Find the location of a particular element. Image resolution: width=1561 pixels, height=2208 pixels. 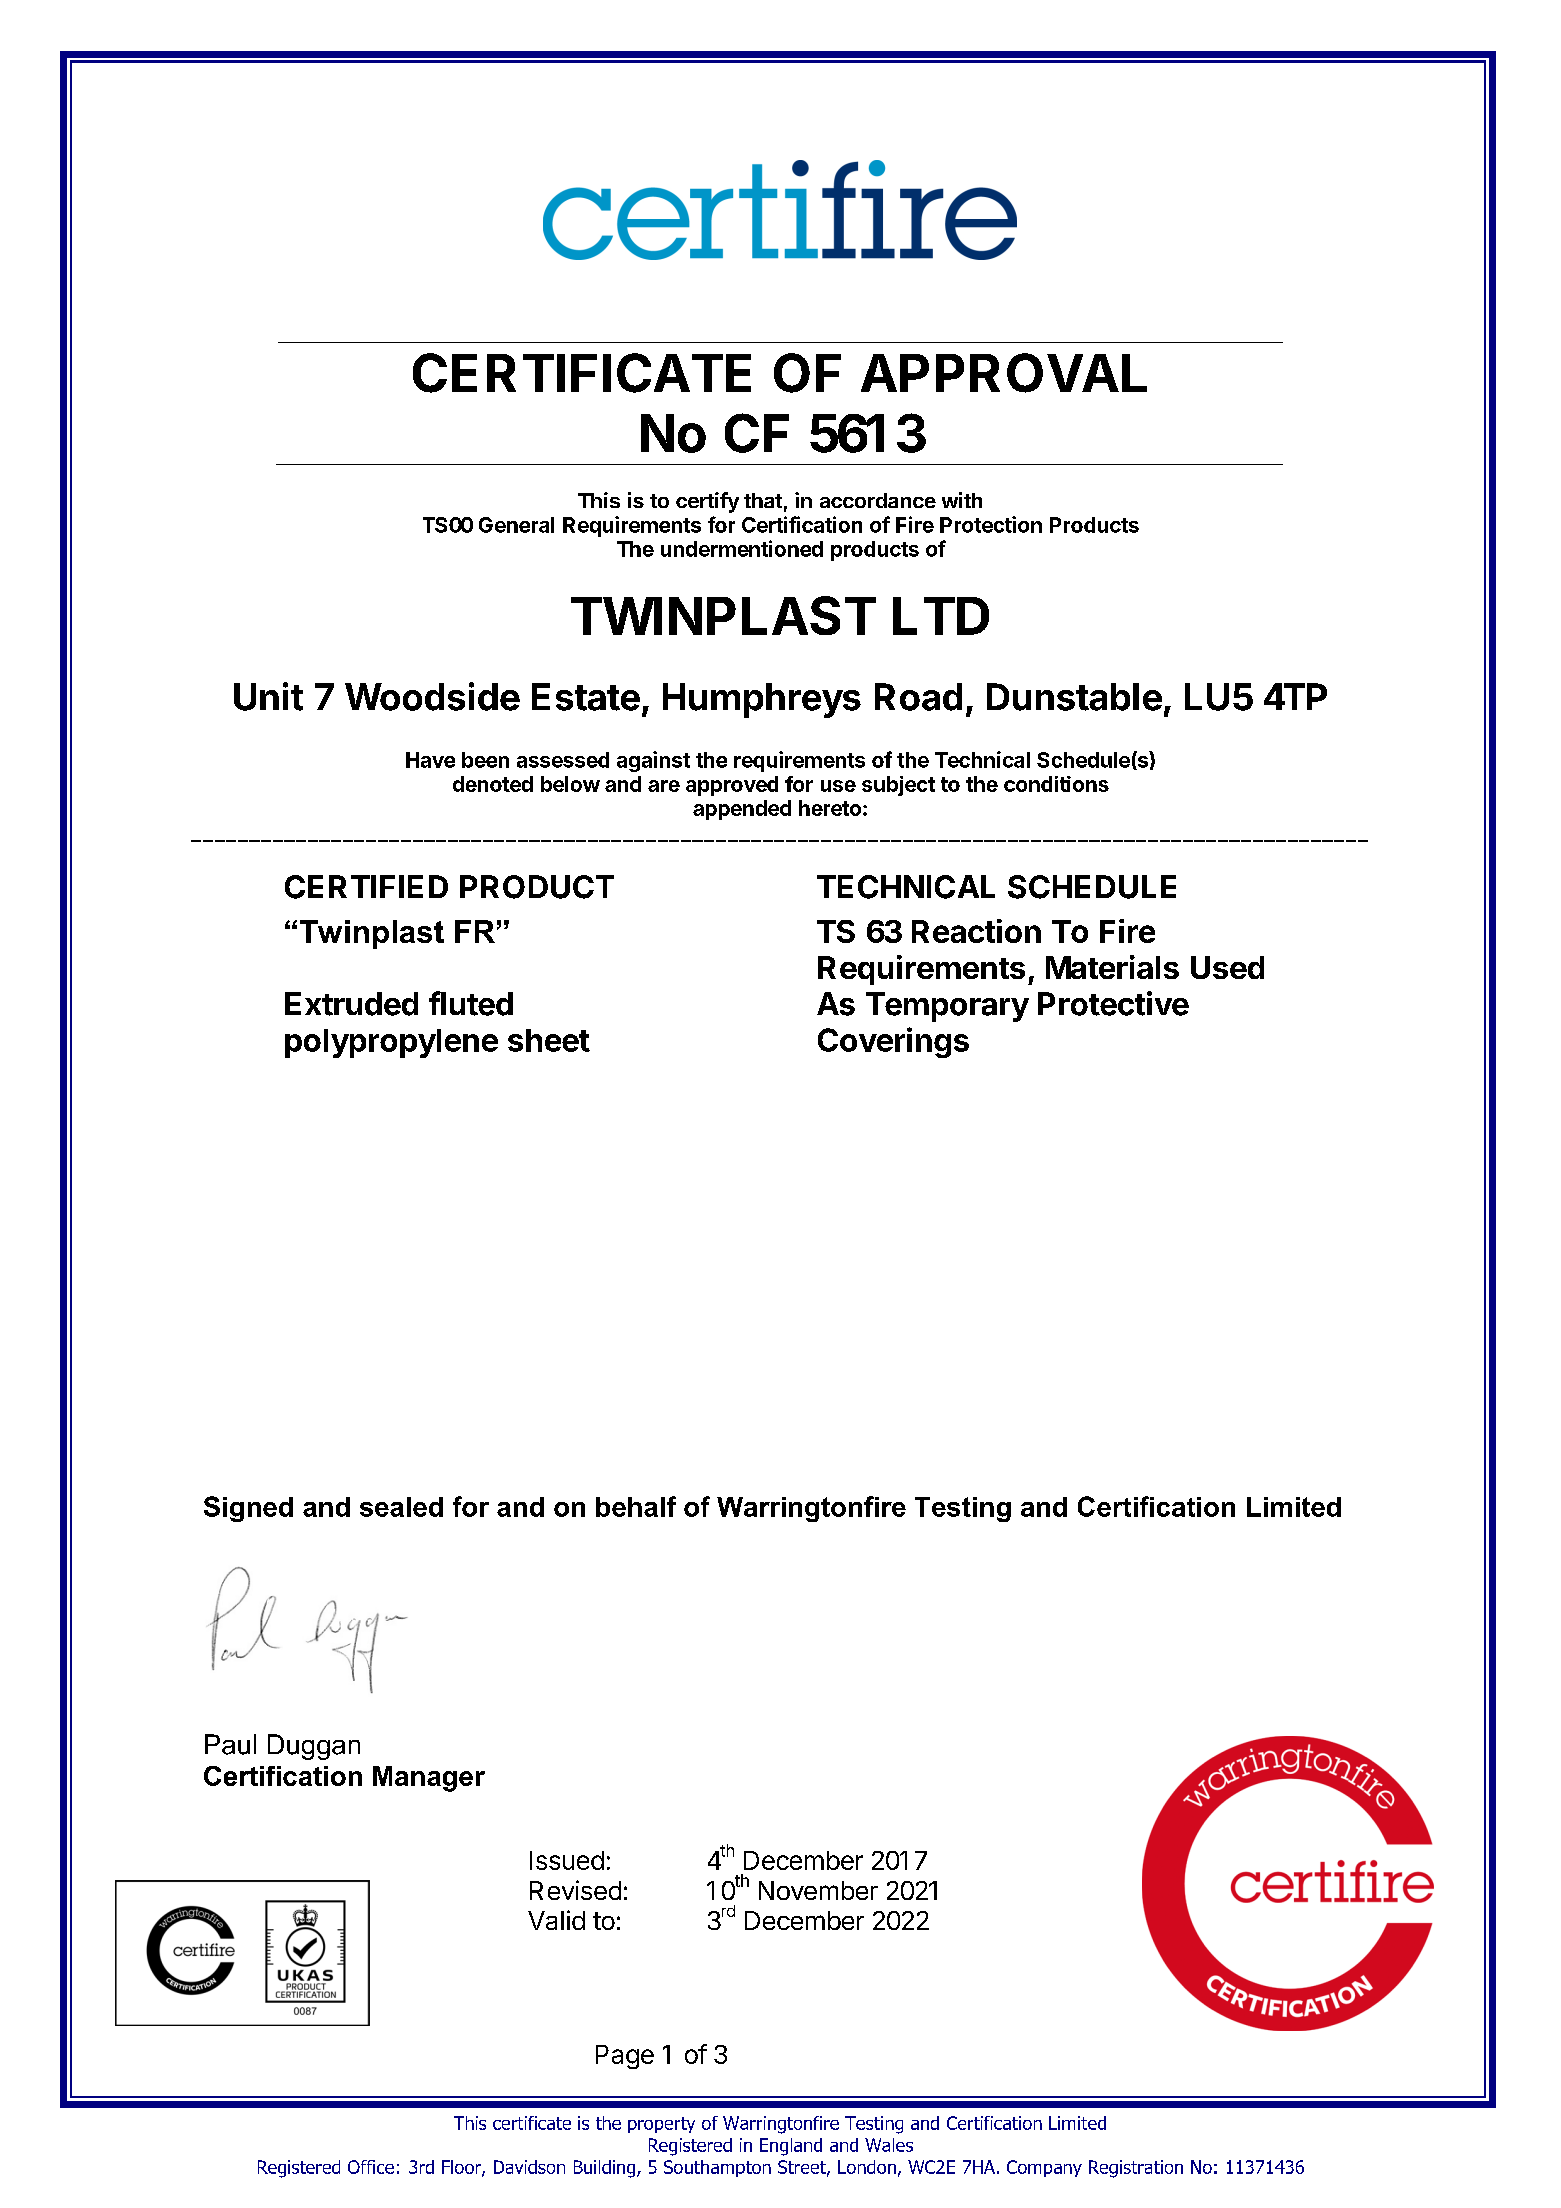

Southampton is located at coordinates (717, 2168).
